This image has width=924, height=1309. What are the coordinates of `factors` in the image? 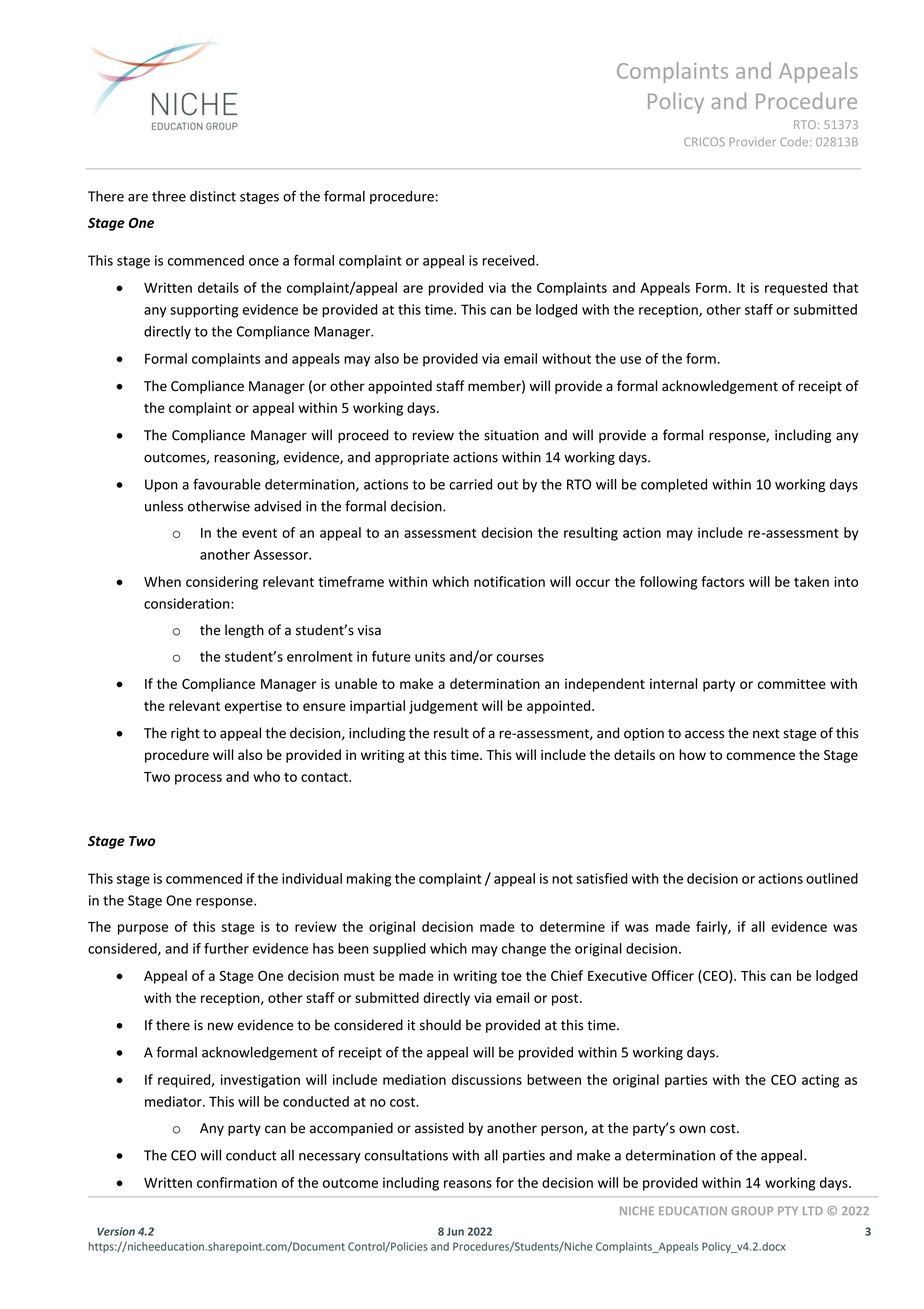 It's located at (722, 581).
